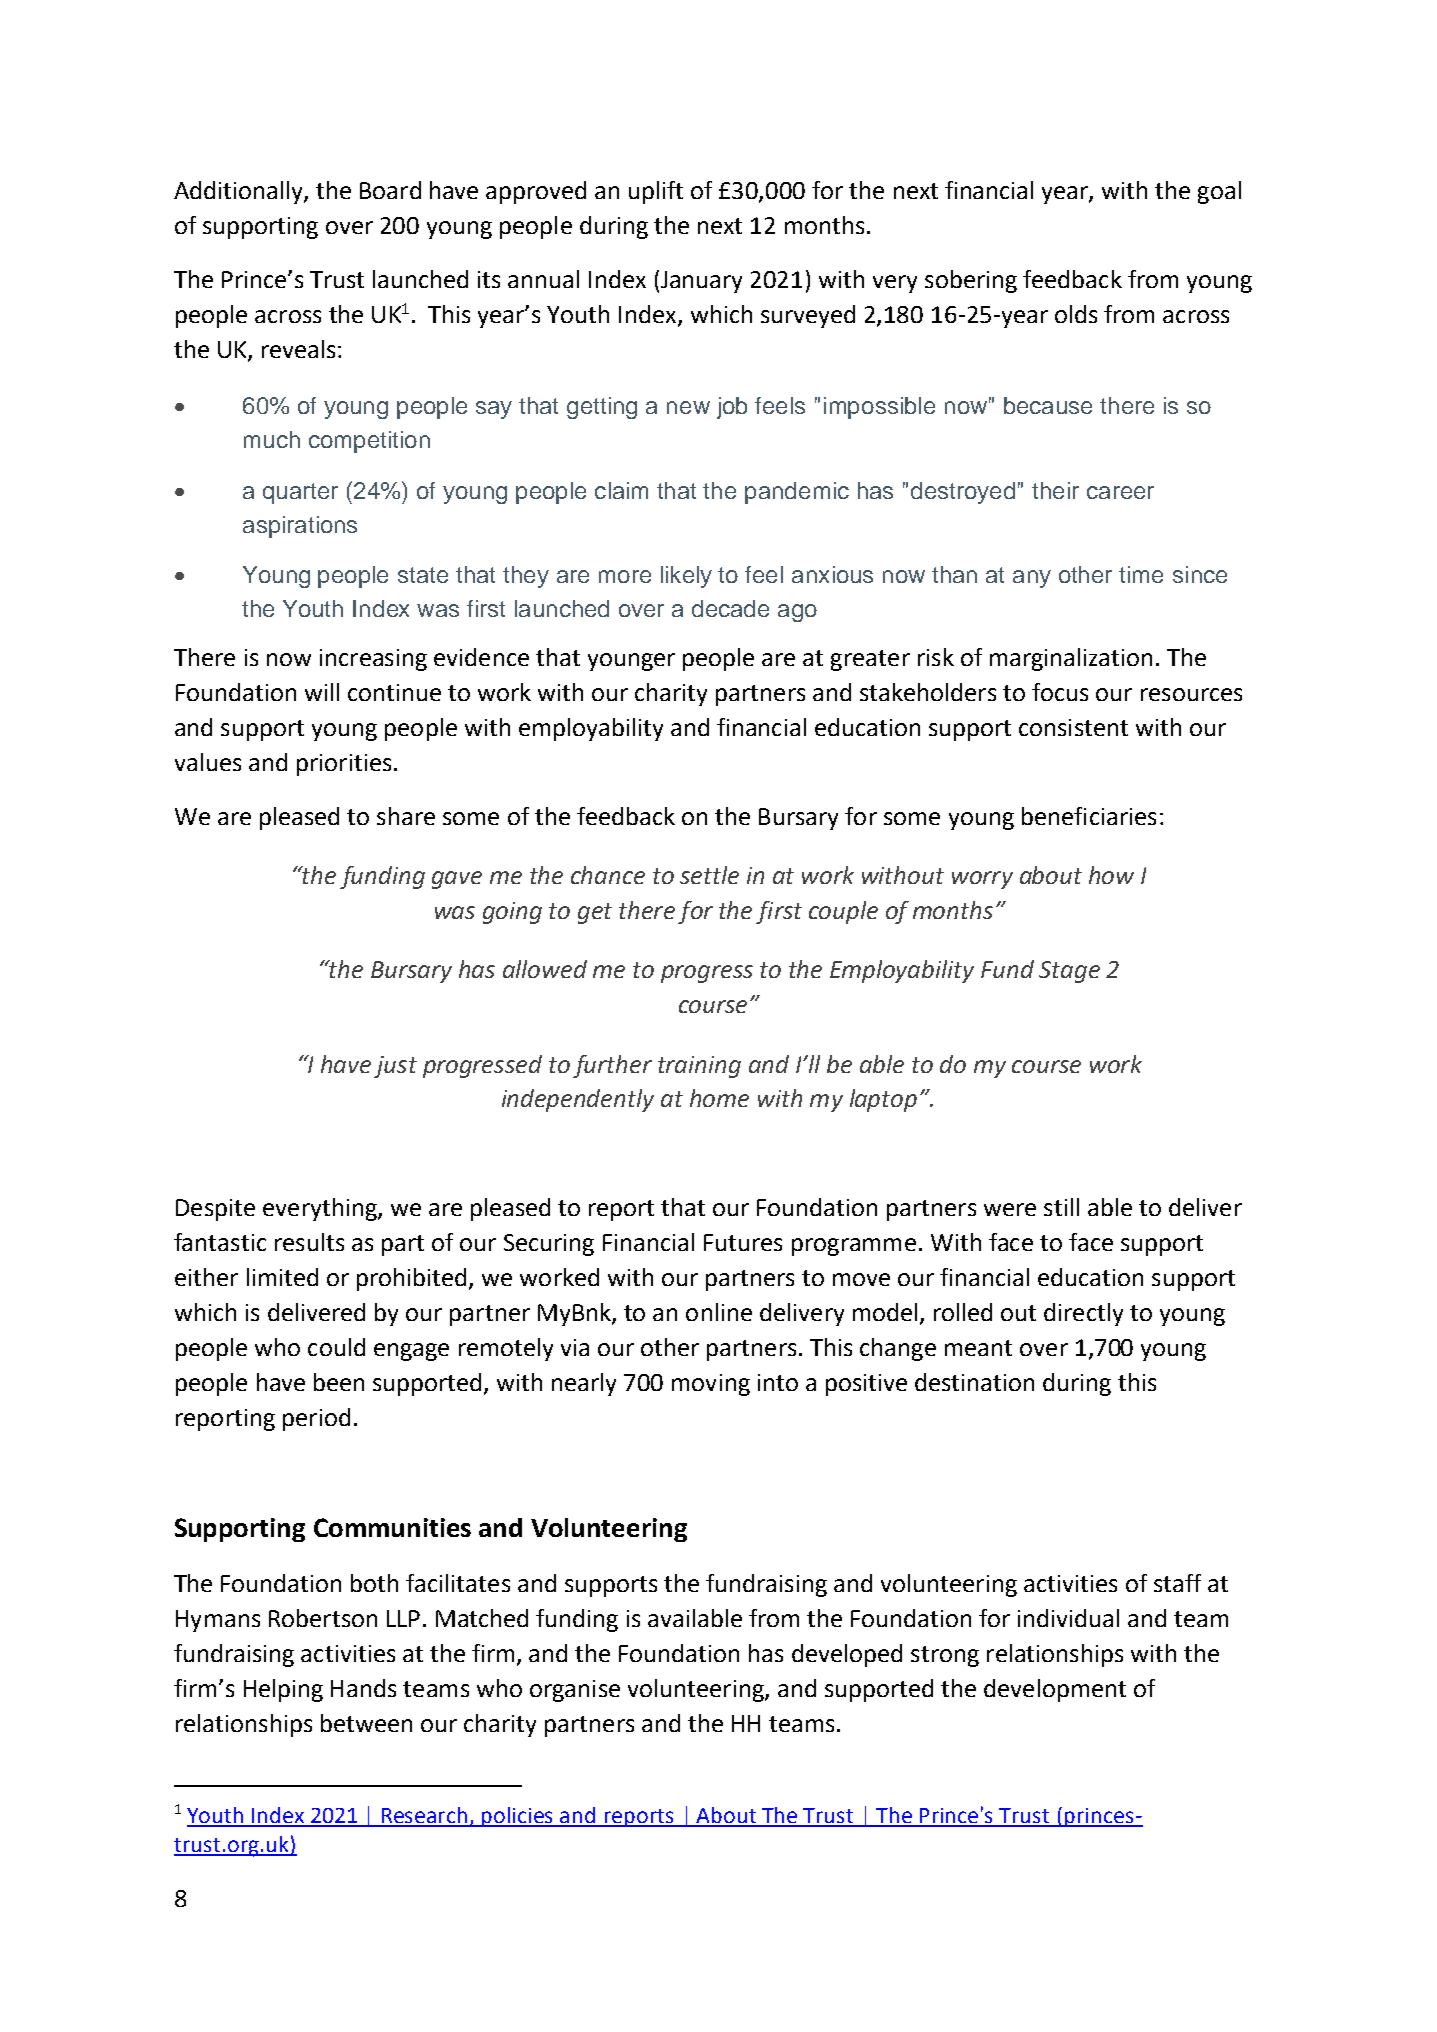 This screenshot has height=2032, width=1437. What do you see at coordinates (701, 282) in the screenshot?
I see `January` at bounding box center [701, 282].
